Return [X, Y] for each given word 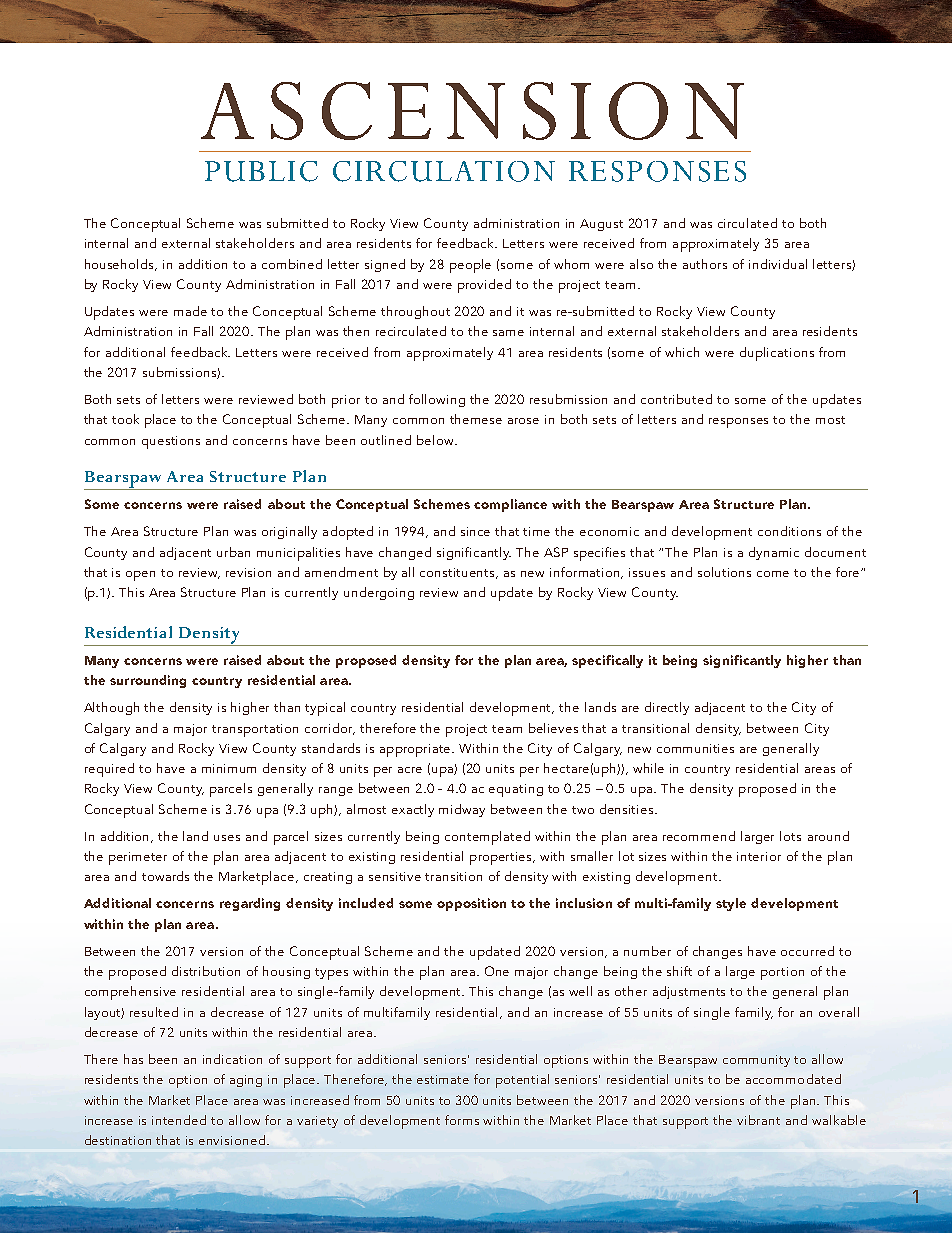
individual [778, 264]
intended [179, 1120]
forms [462, 1120]
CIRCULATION [444, 171]
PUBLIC [261, 171]
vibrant [758, 1120]
